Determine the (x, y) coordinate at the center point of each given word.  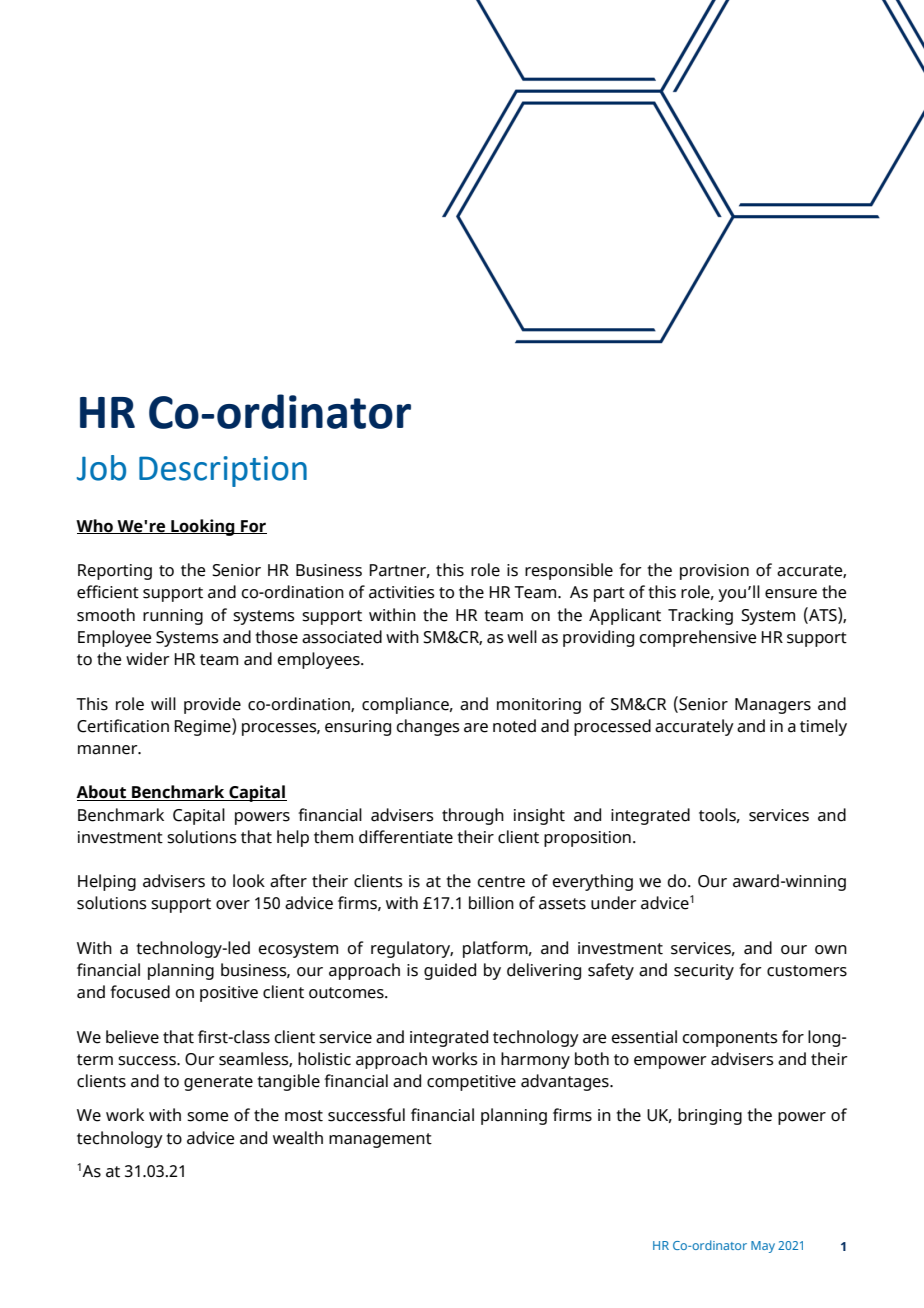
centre (501, 882)
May (763, 1247)
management (380, 1140)
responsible (569, 571)
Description (223, 471)
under (614, 903)
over (233, 905)
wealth (298, 1138)
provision (714, 572)
